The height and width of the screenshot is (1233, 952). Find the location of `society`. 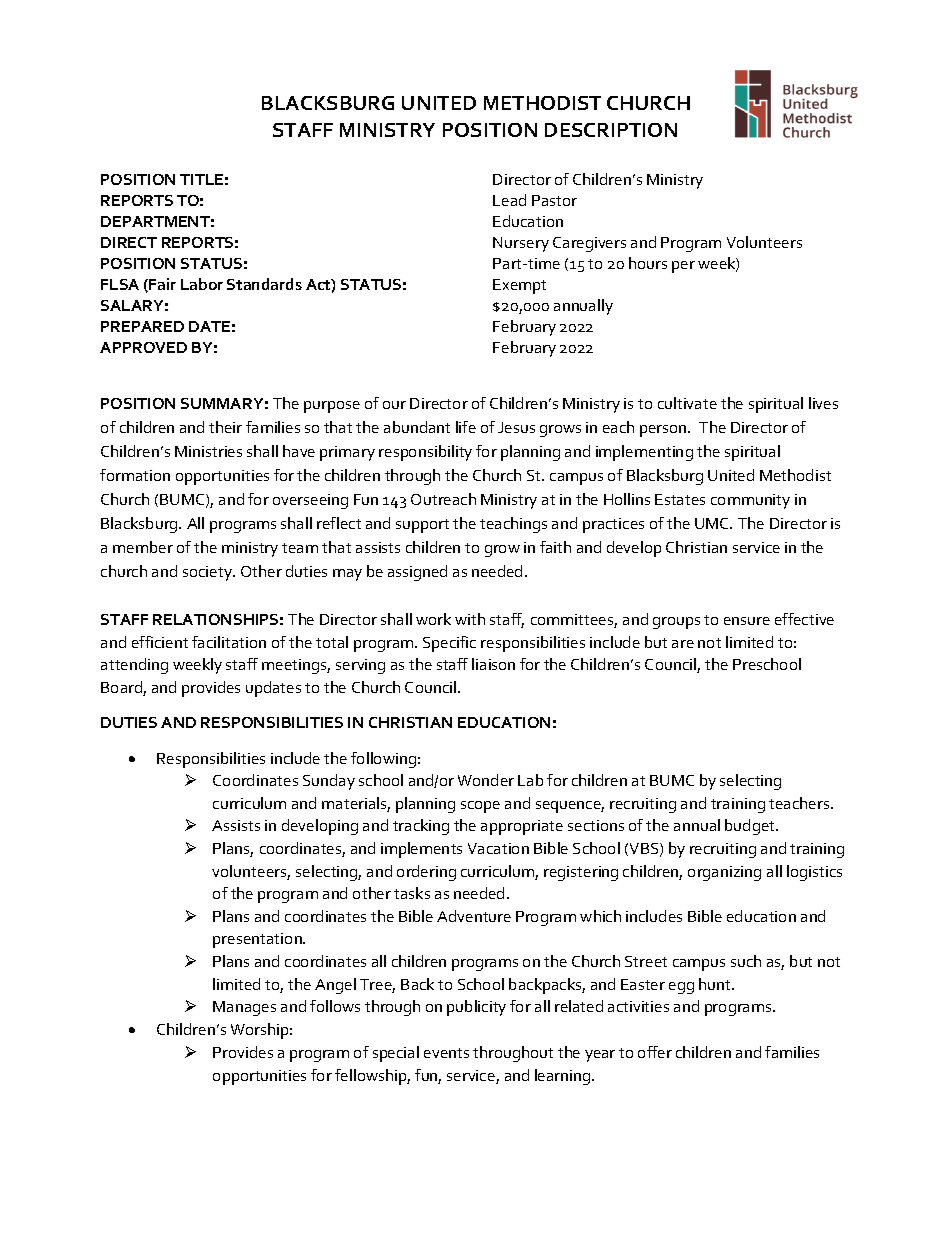

society is located at coordinates (208, 573).
